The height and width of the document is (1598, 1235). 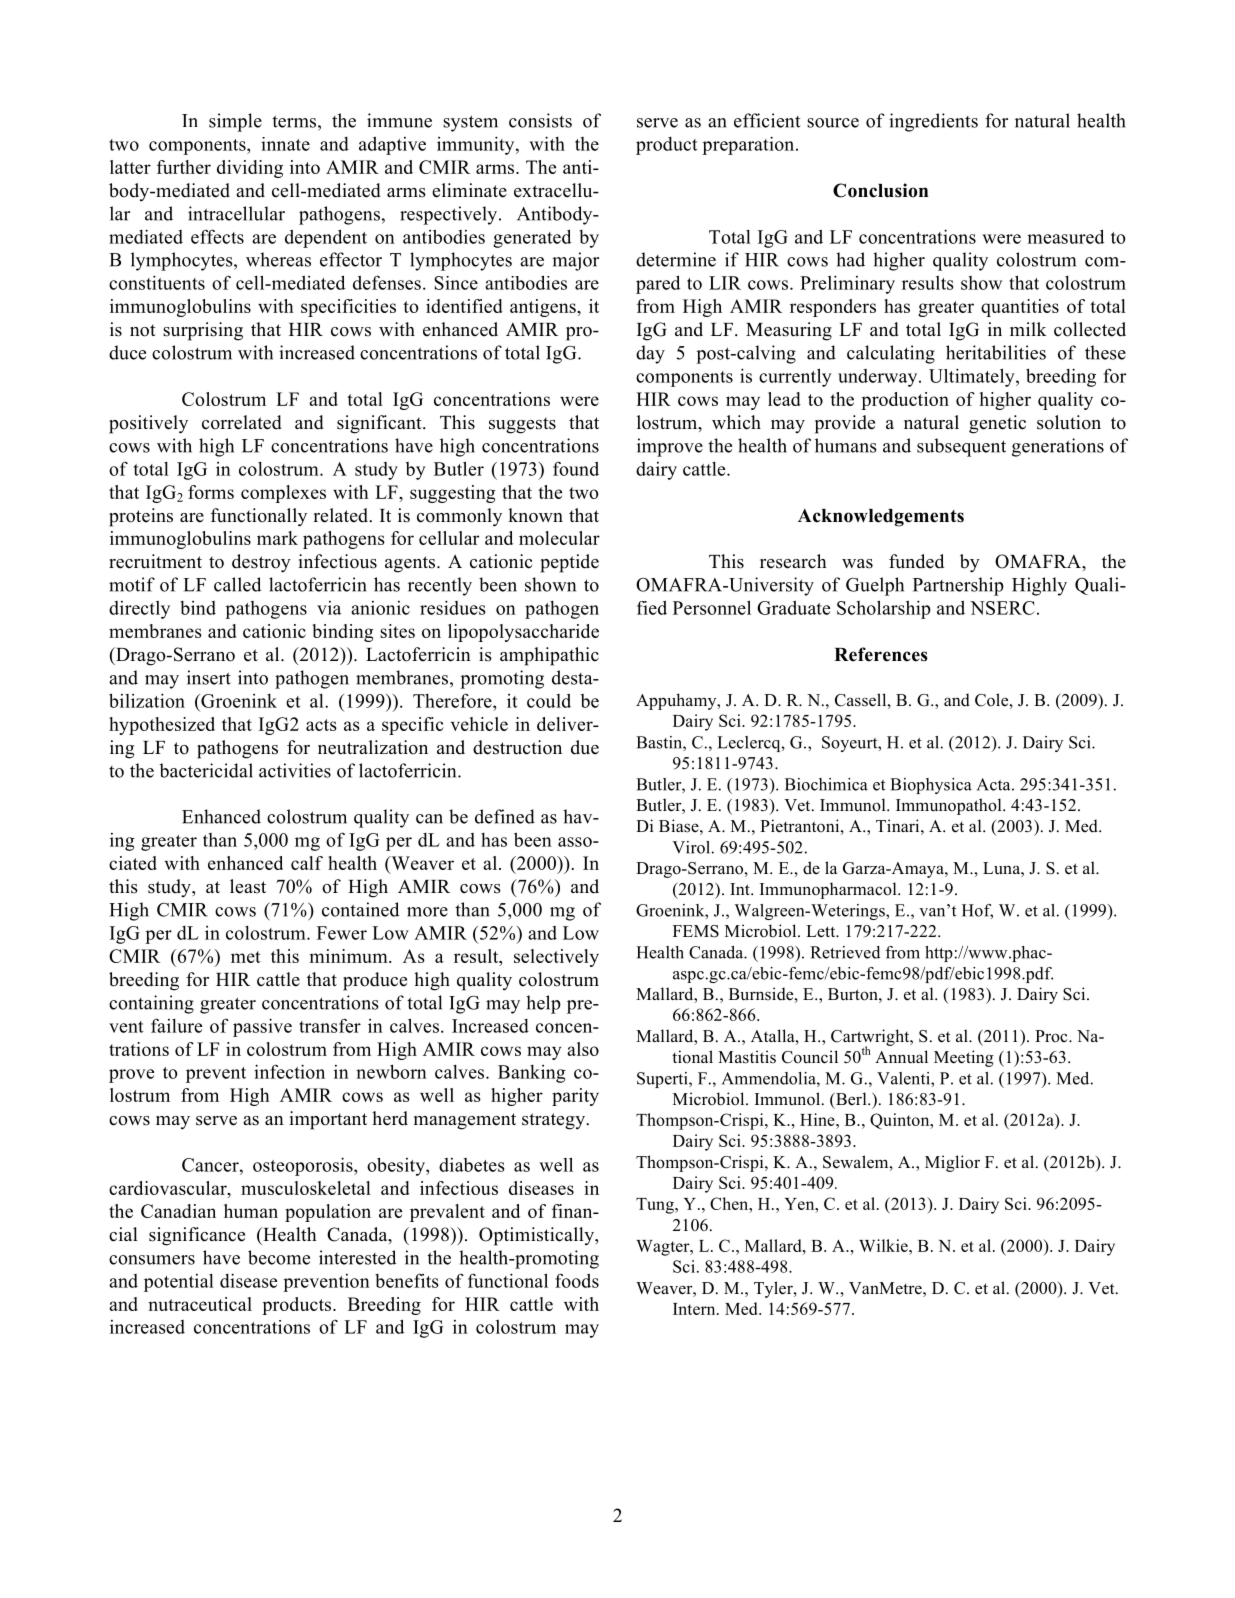 What do you see at coordinates (997, 424) in the document?
I see `genetic` at bounding box center [997, 424].
